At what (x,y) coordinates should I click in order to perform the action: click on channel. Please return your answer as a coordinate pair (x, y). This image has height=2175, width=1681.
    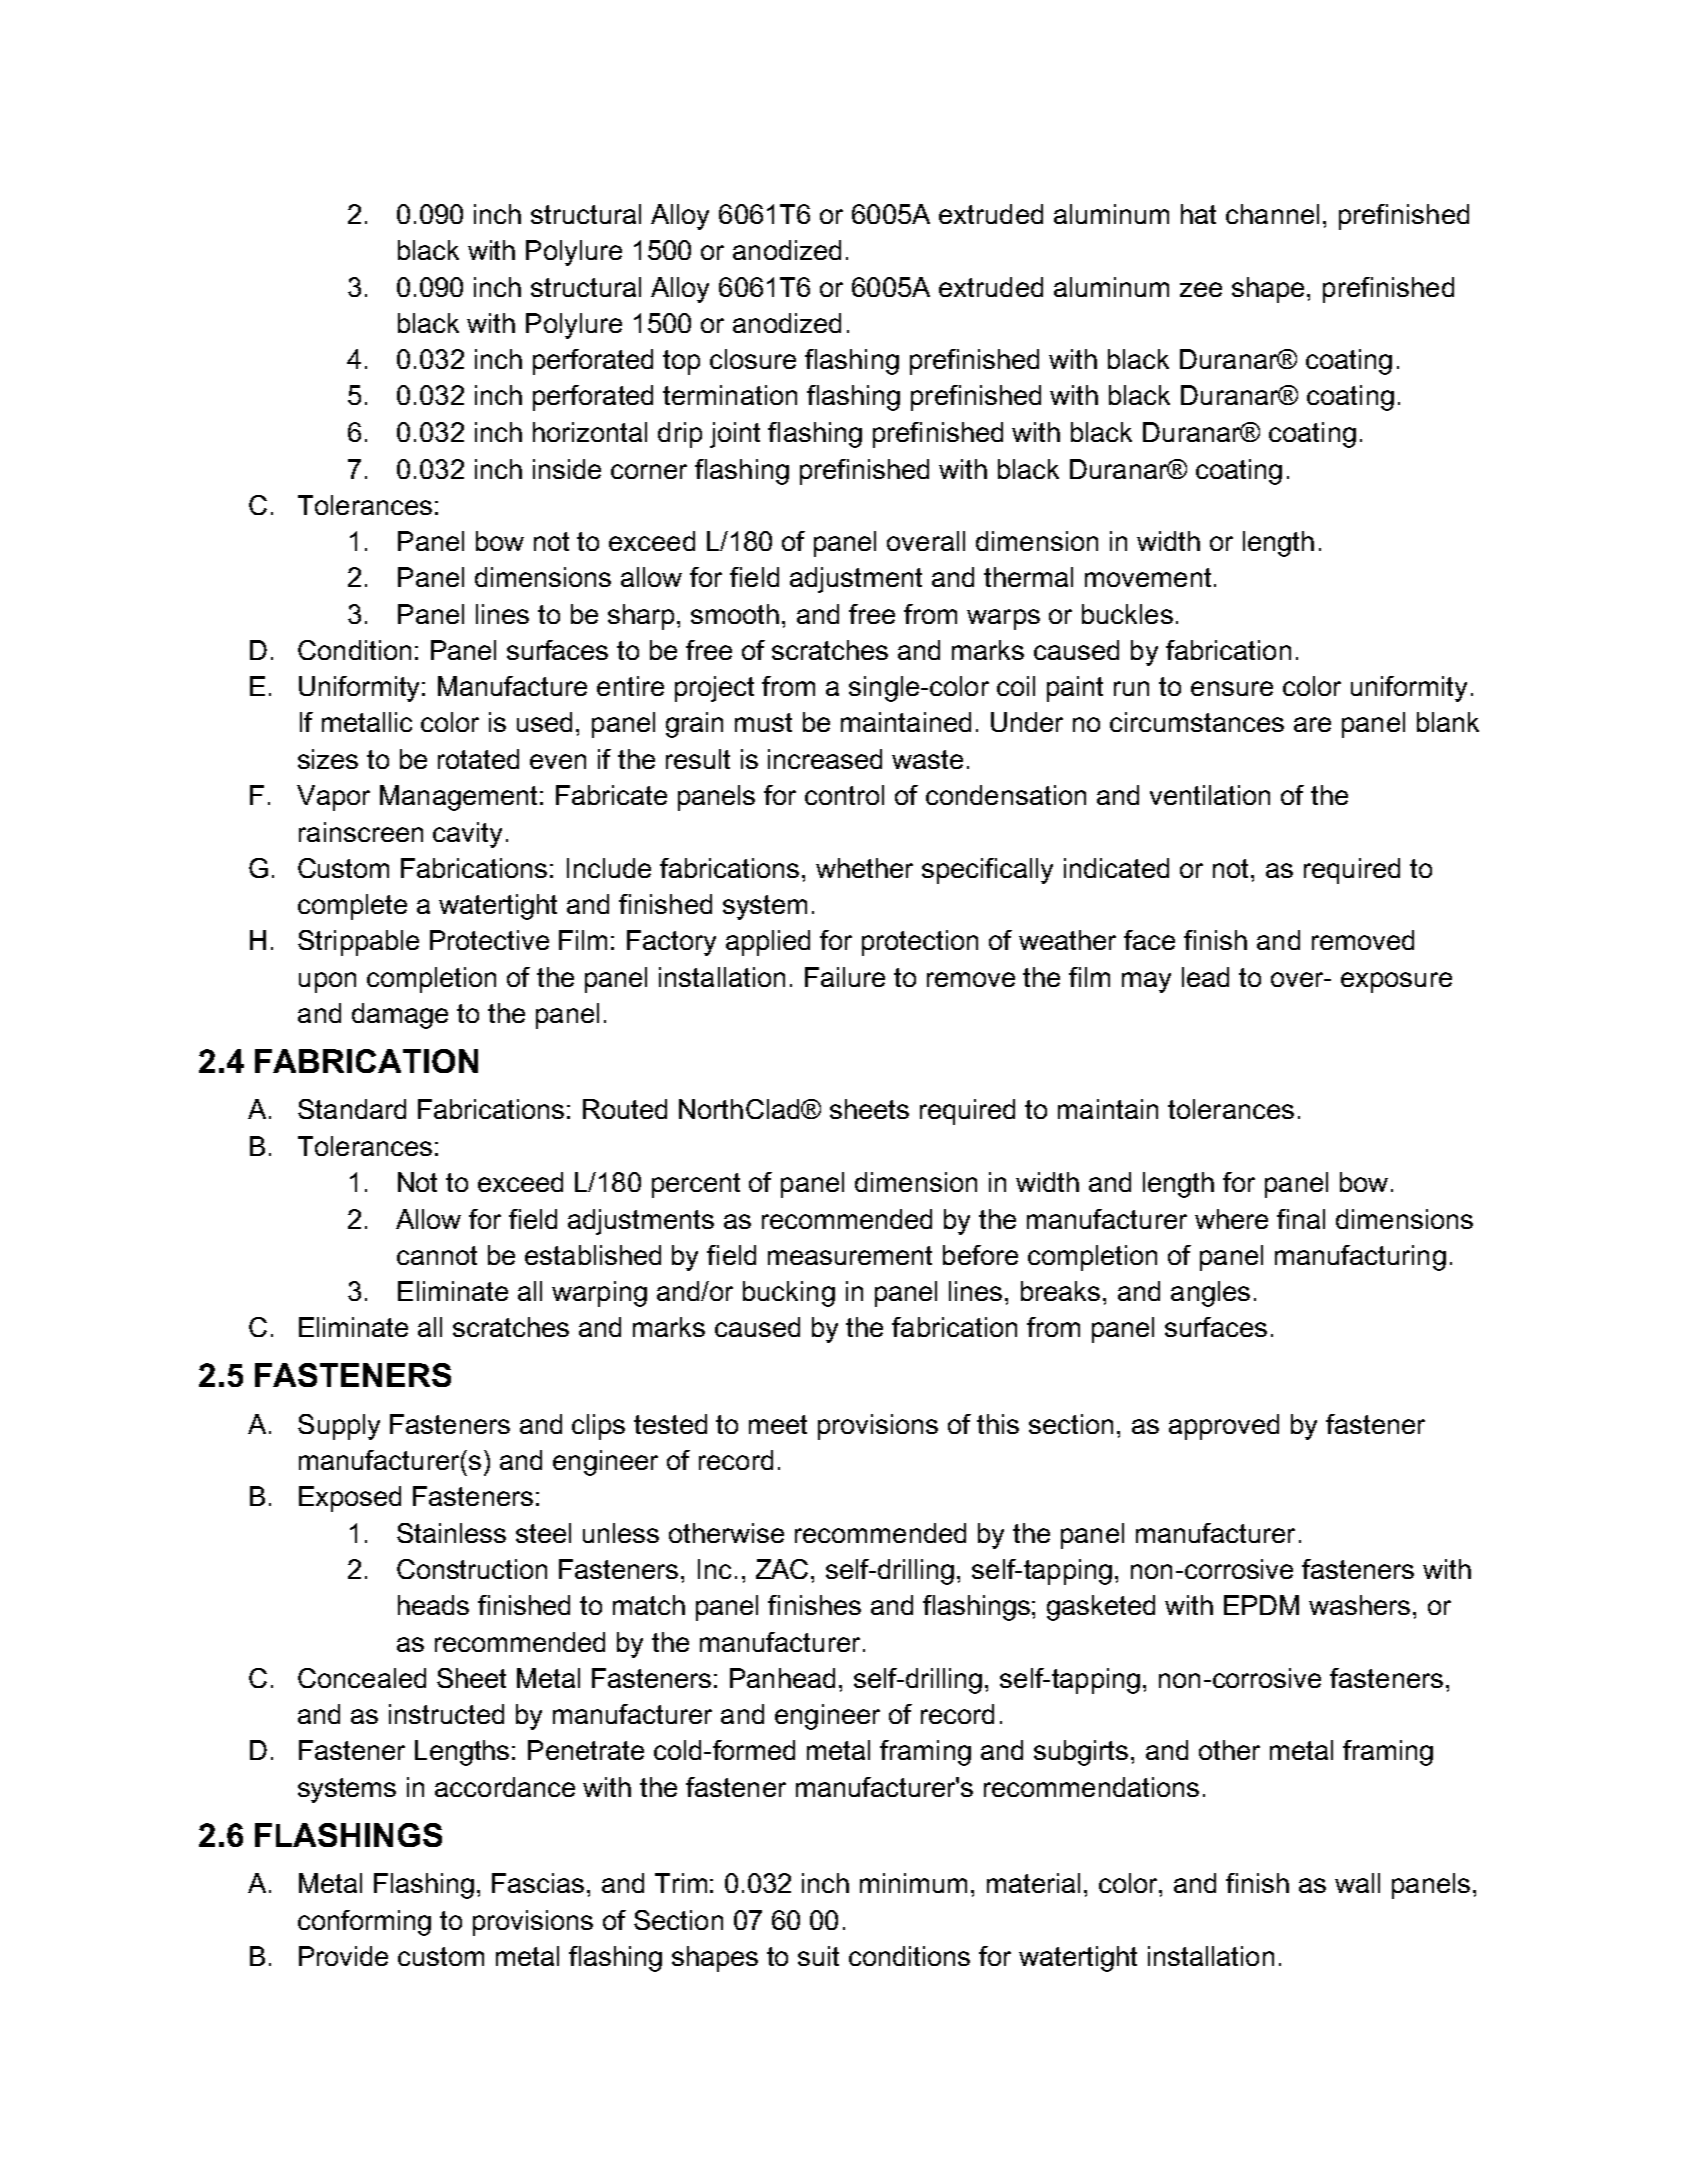
    Looking at the image, I should click on (1272, 214).
